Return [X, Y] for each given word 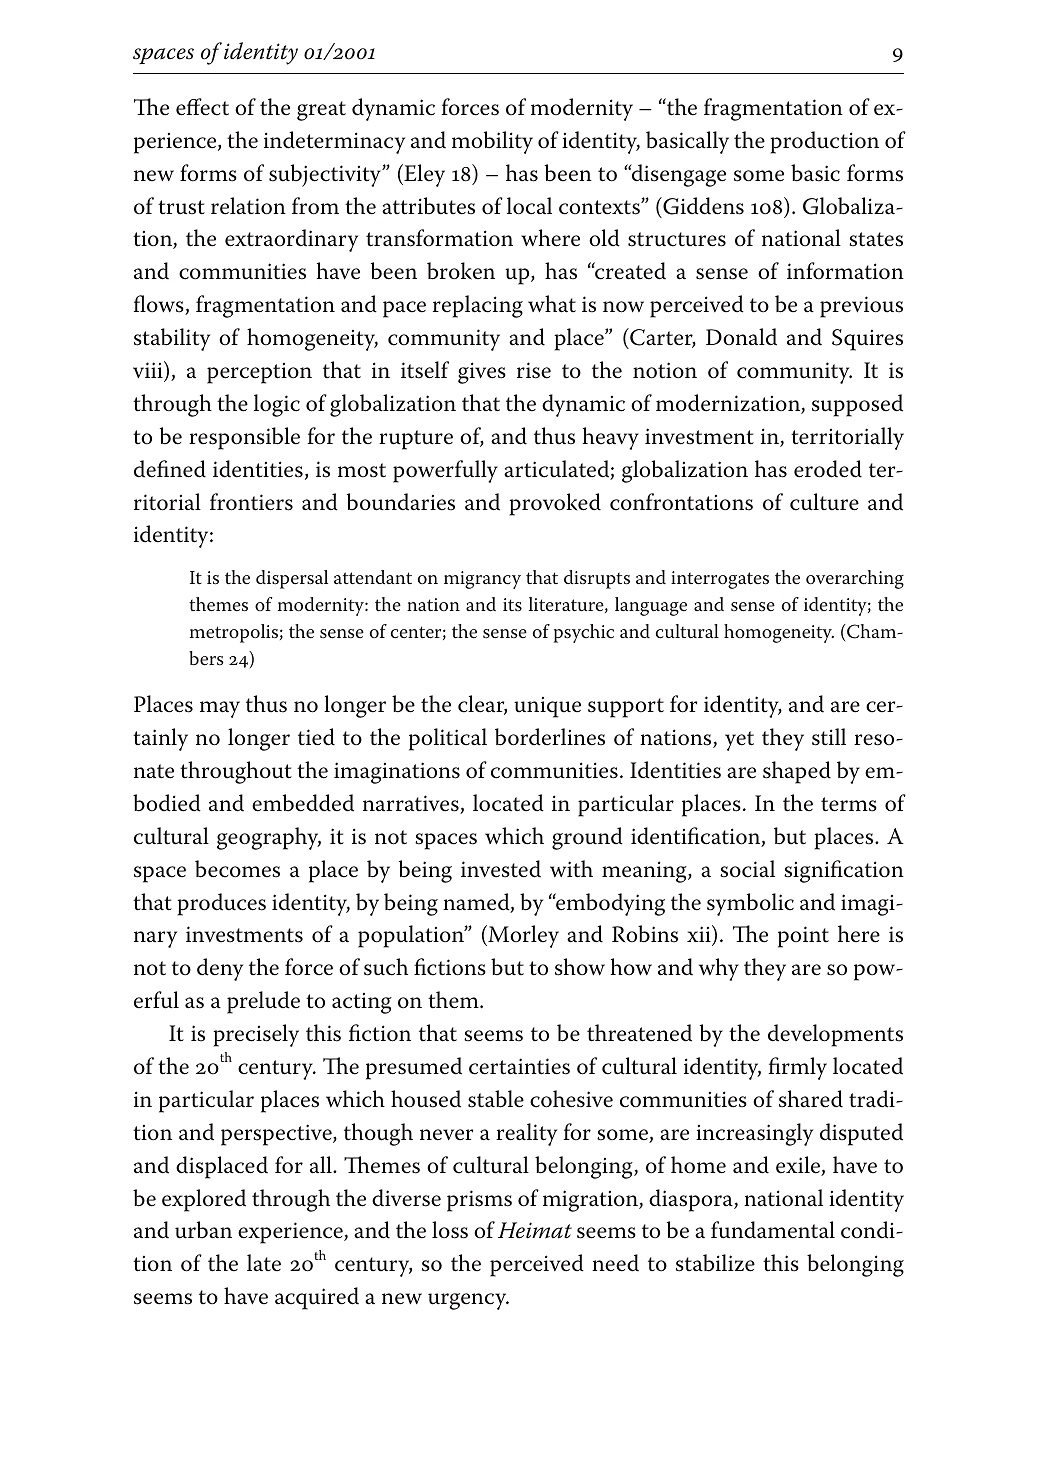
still [829, 737]
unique [547, 707]
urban [203, 1230]
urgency [468, 1301]
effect [202, 107]
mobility [492, 142]
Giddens [702, 206]
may [220, 709]
